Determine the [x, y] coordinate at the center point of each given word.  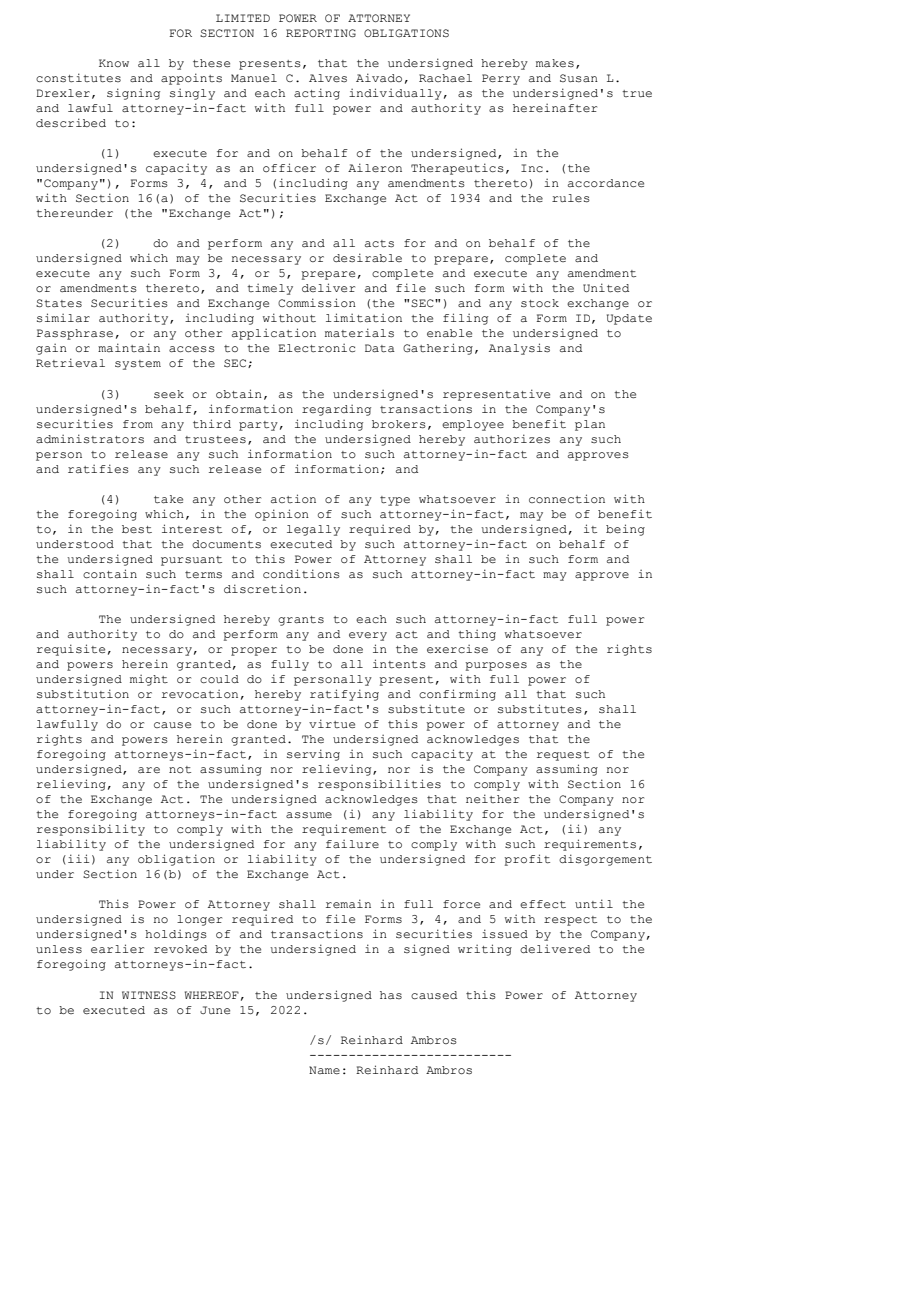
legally [313, 530]
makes [555, 63]
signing [133, 94]
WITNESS [149, 995]
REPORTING [321, 33]
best [137, 529]
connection [567, 499]
